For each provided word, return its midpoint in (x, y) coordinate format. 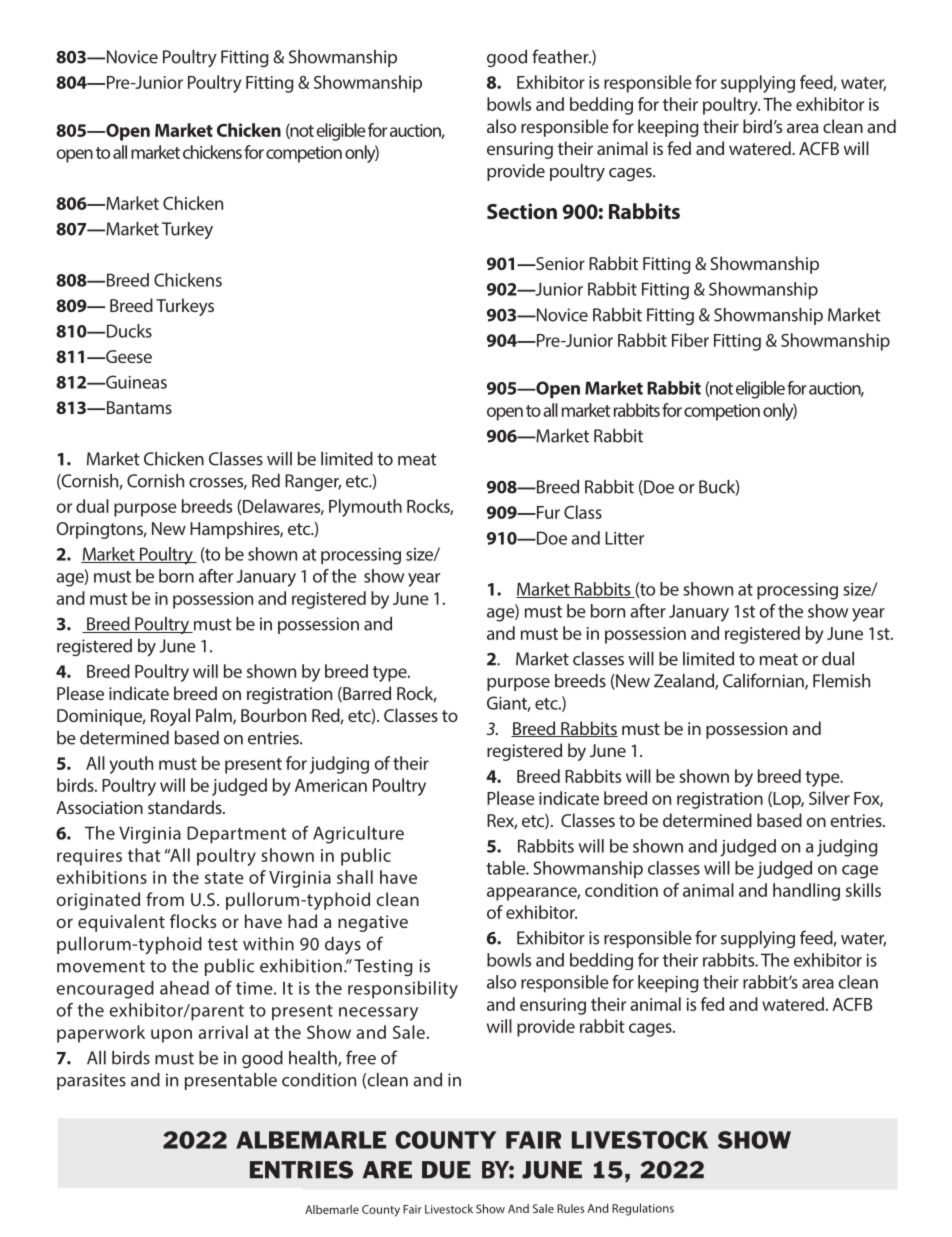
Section (522, 211)
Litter (624, 538)
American (331, 785)
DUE (446, 1170)
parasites (91, 1081)
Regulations (643, 1209)
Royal (170, 717)
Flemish (841, 681)
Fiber (690, 340)
